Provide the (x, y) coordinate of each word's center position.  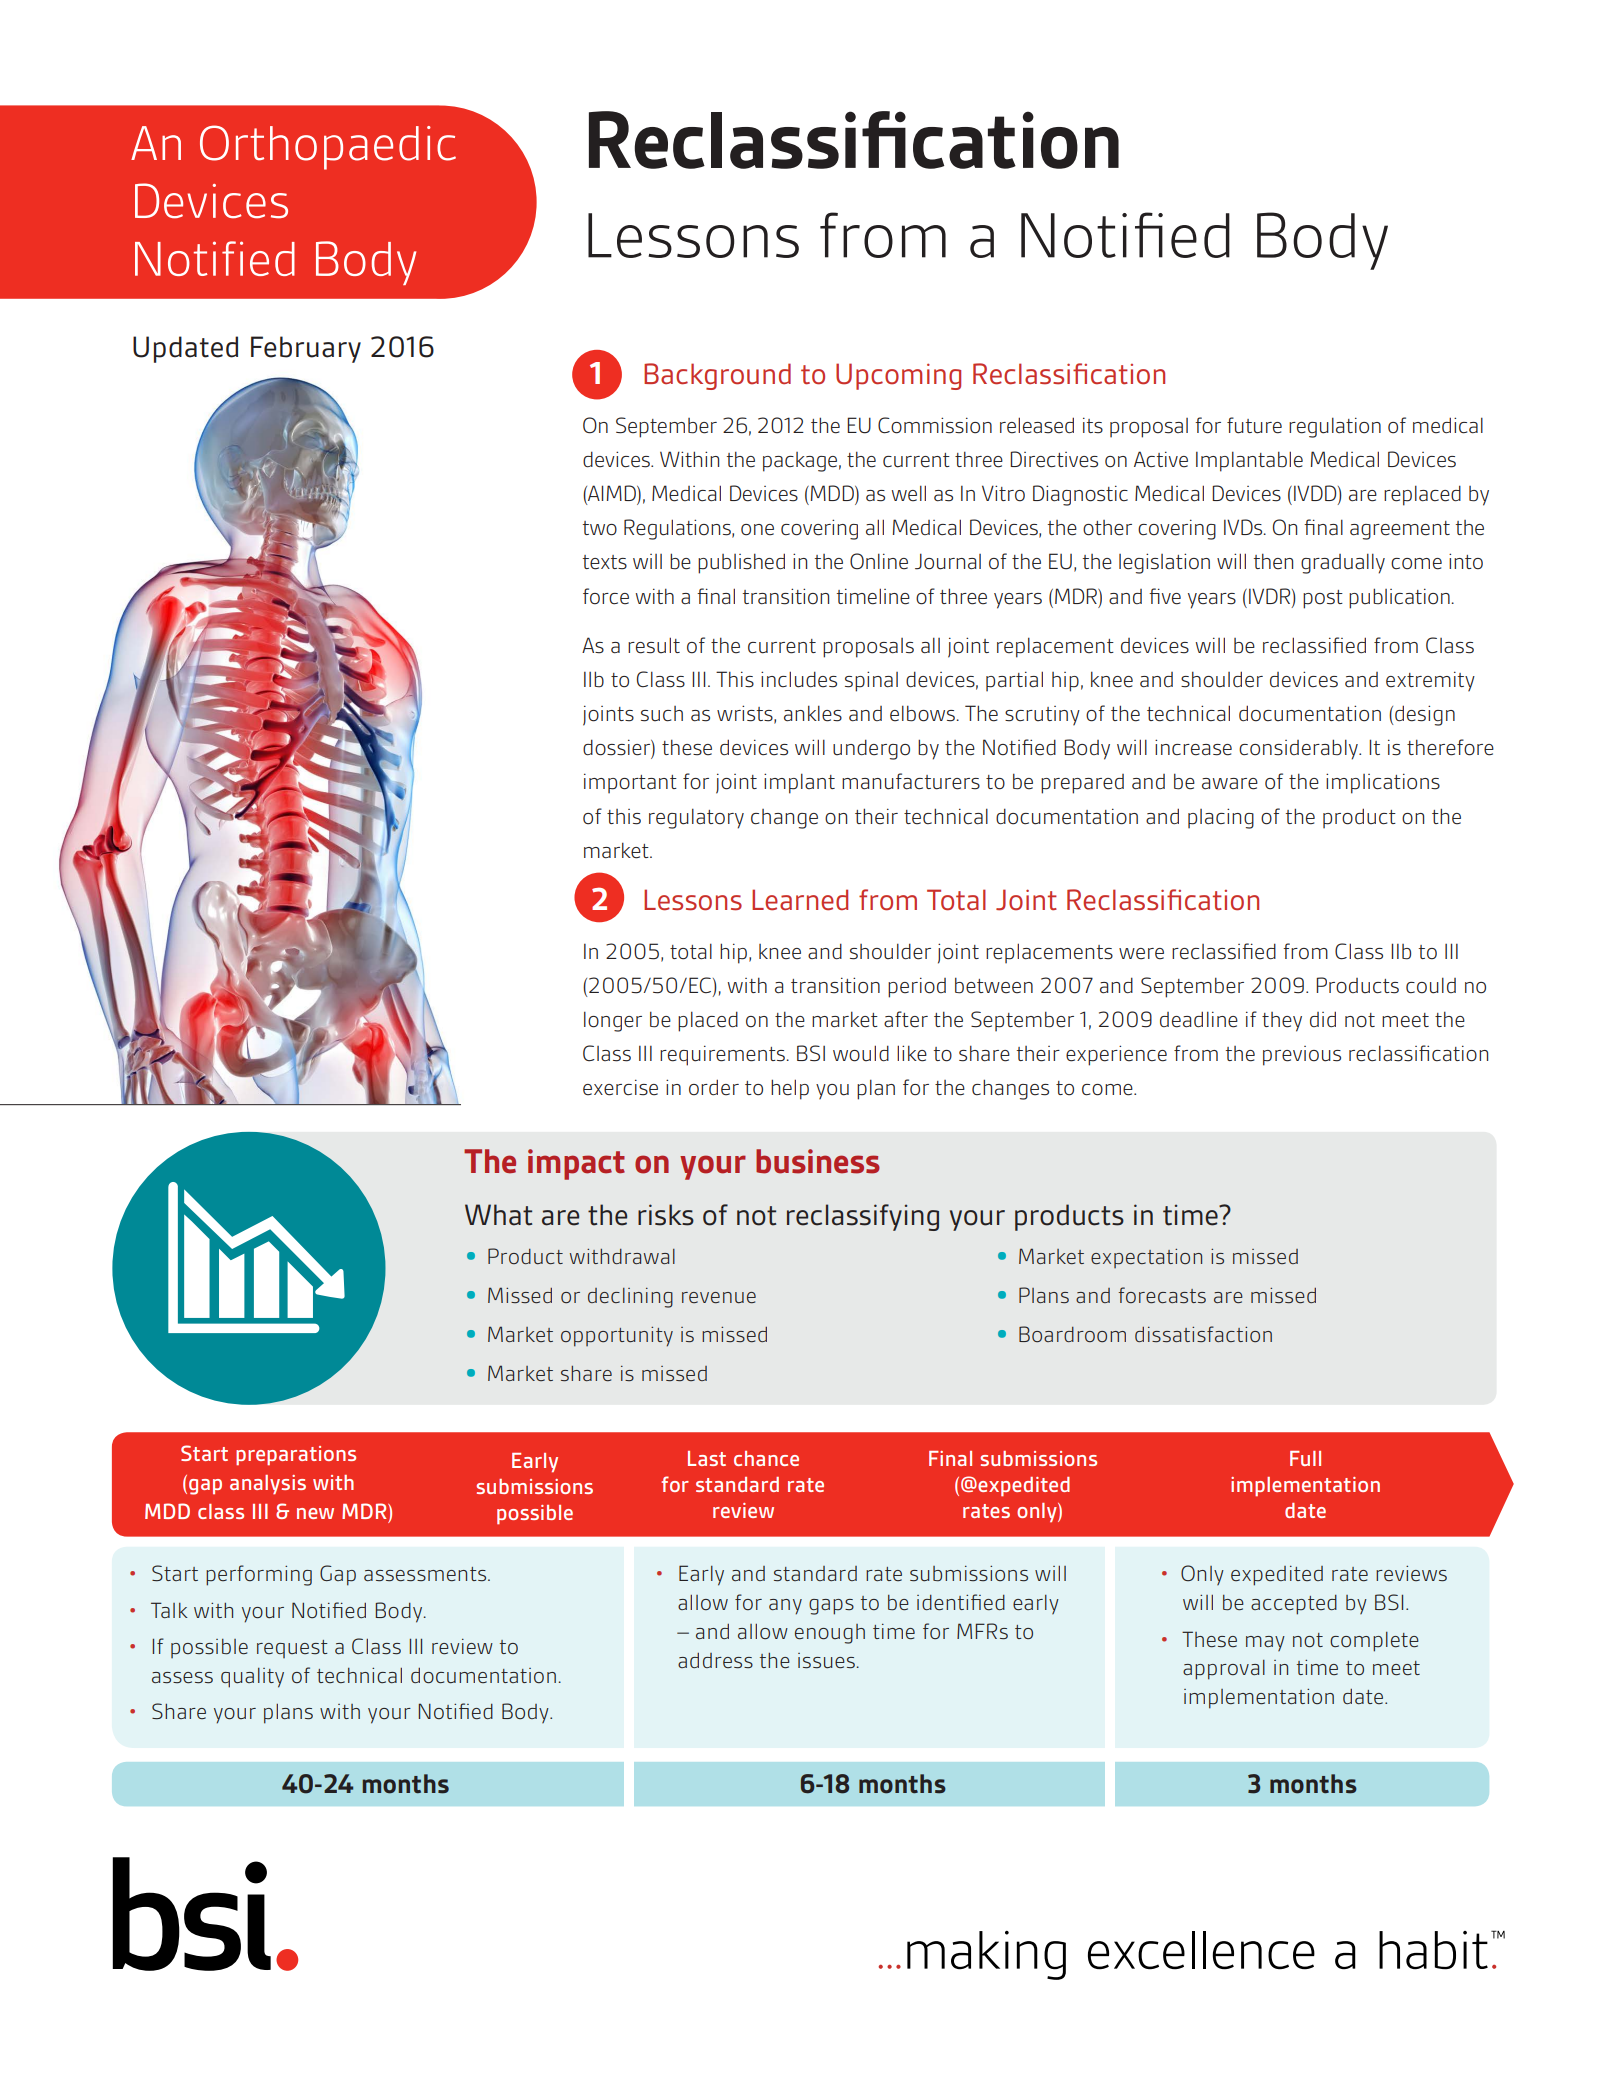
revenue (719, 1298)
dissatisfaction (1203, 1334)
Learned (800, 900)
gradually (1343, 563)
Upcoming (898, 376)
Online (879, 561)
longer (613, 1021)
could (1431, 985)
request (292, 1649)
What (498, 1215)
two (600, 528)
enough (830, 1634)
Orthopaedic (328, 147)
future (1254, 425)
